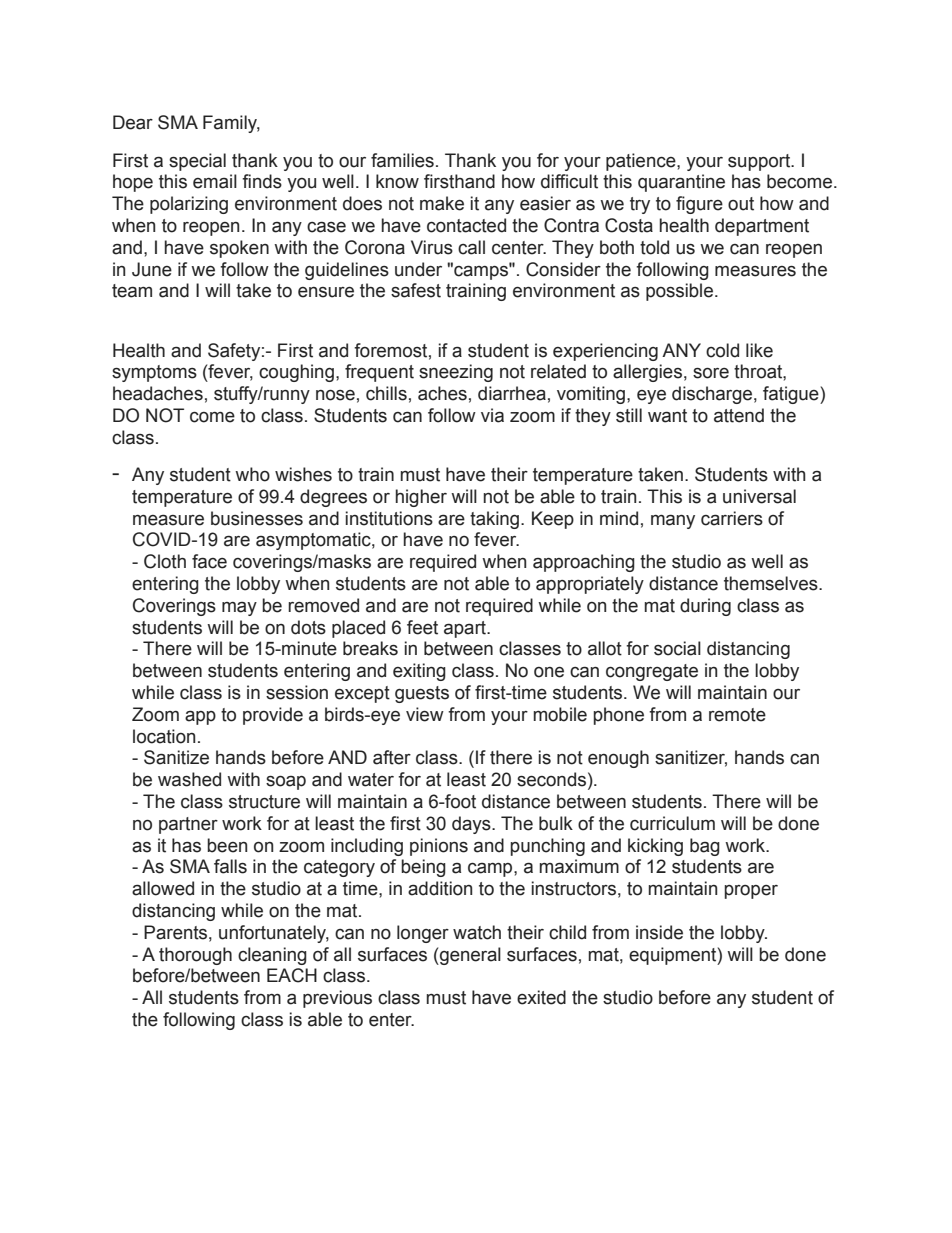 This screenshot has height=1233, width=952. Describe the element at coordinates (195, 956) in the screenshot. I see `thorough` at that location.
